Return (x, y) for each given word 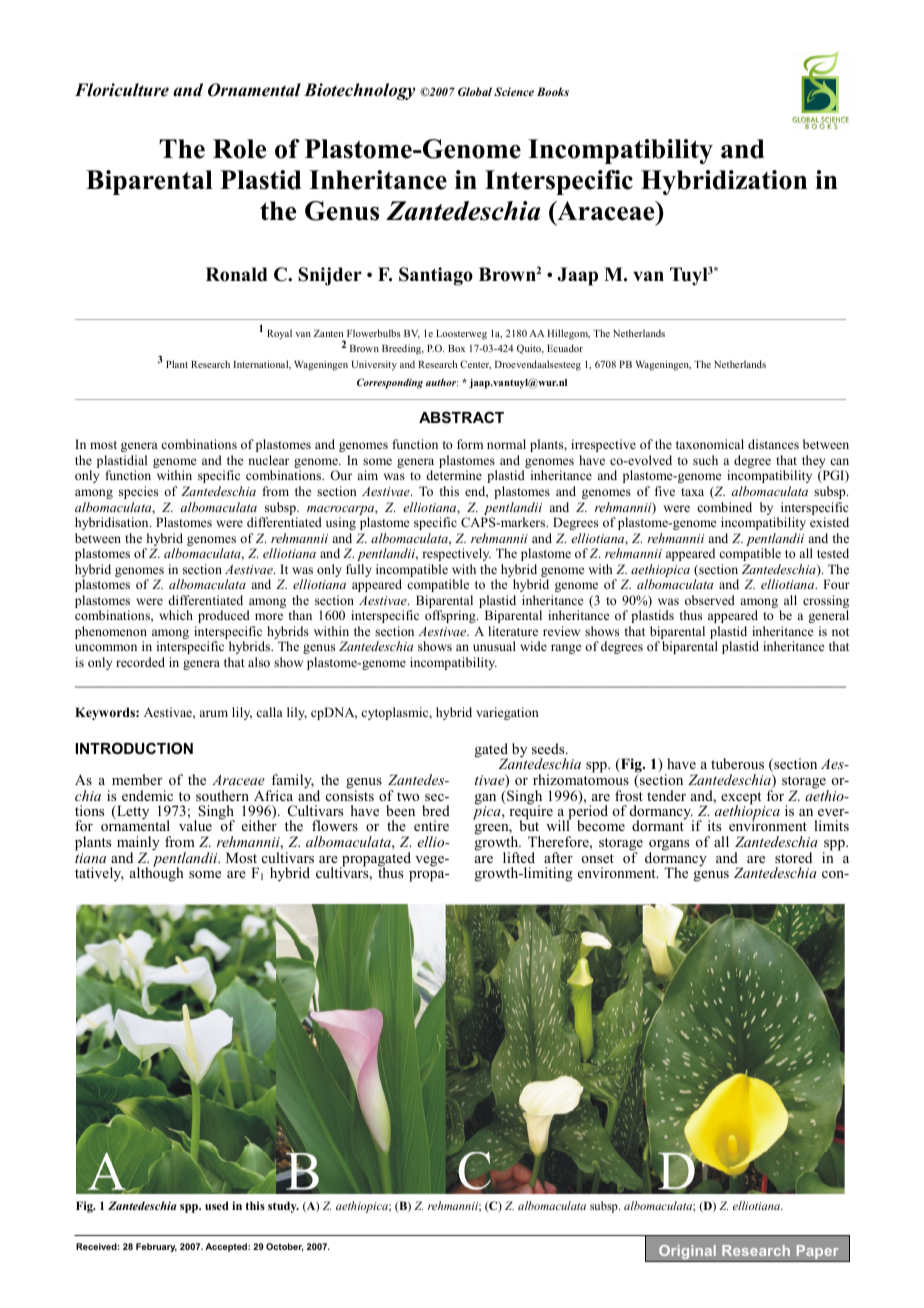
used (217, 1205)
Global (475, 91)
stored (793, 857)
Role (239, 149)
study (283, 1207)
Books (553, 91)
